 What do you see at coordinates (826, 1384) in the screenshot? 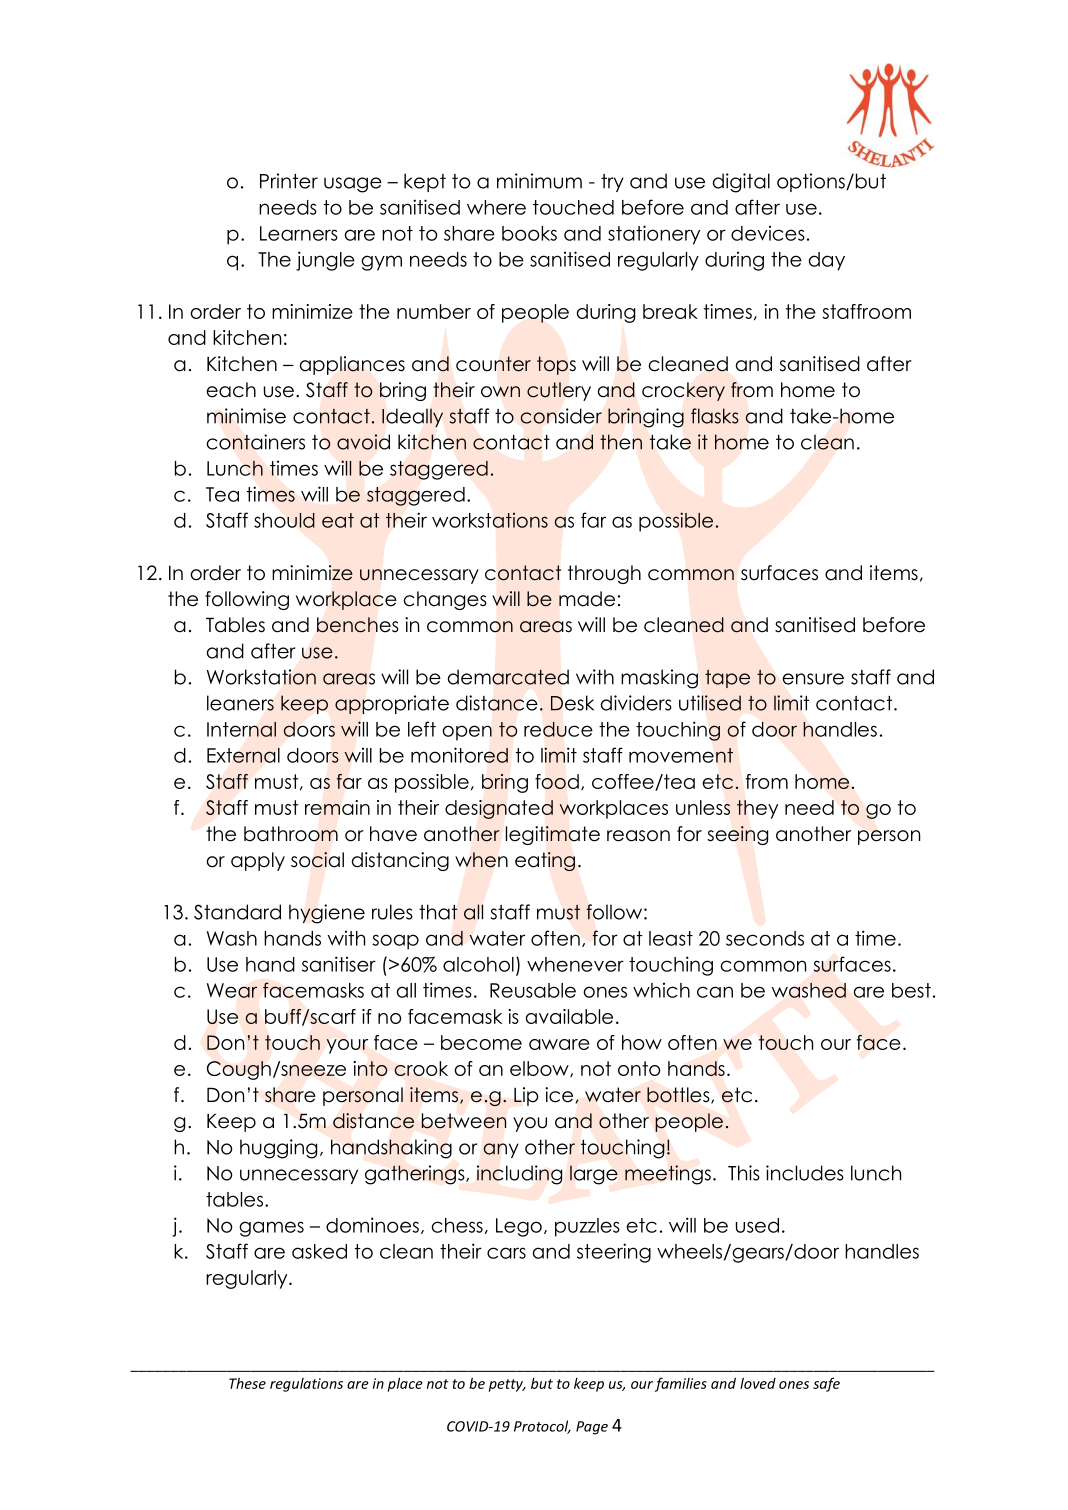
I see `safe` at bounding box center [826, 1384].
